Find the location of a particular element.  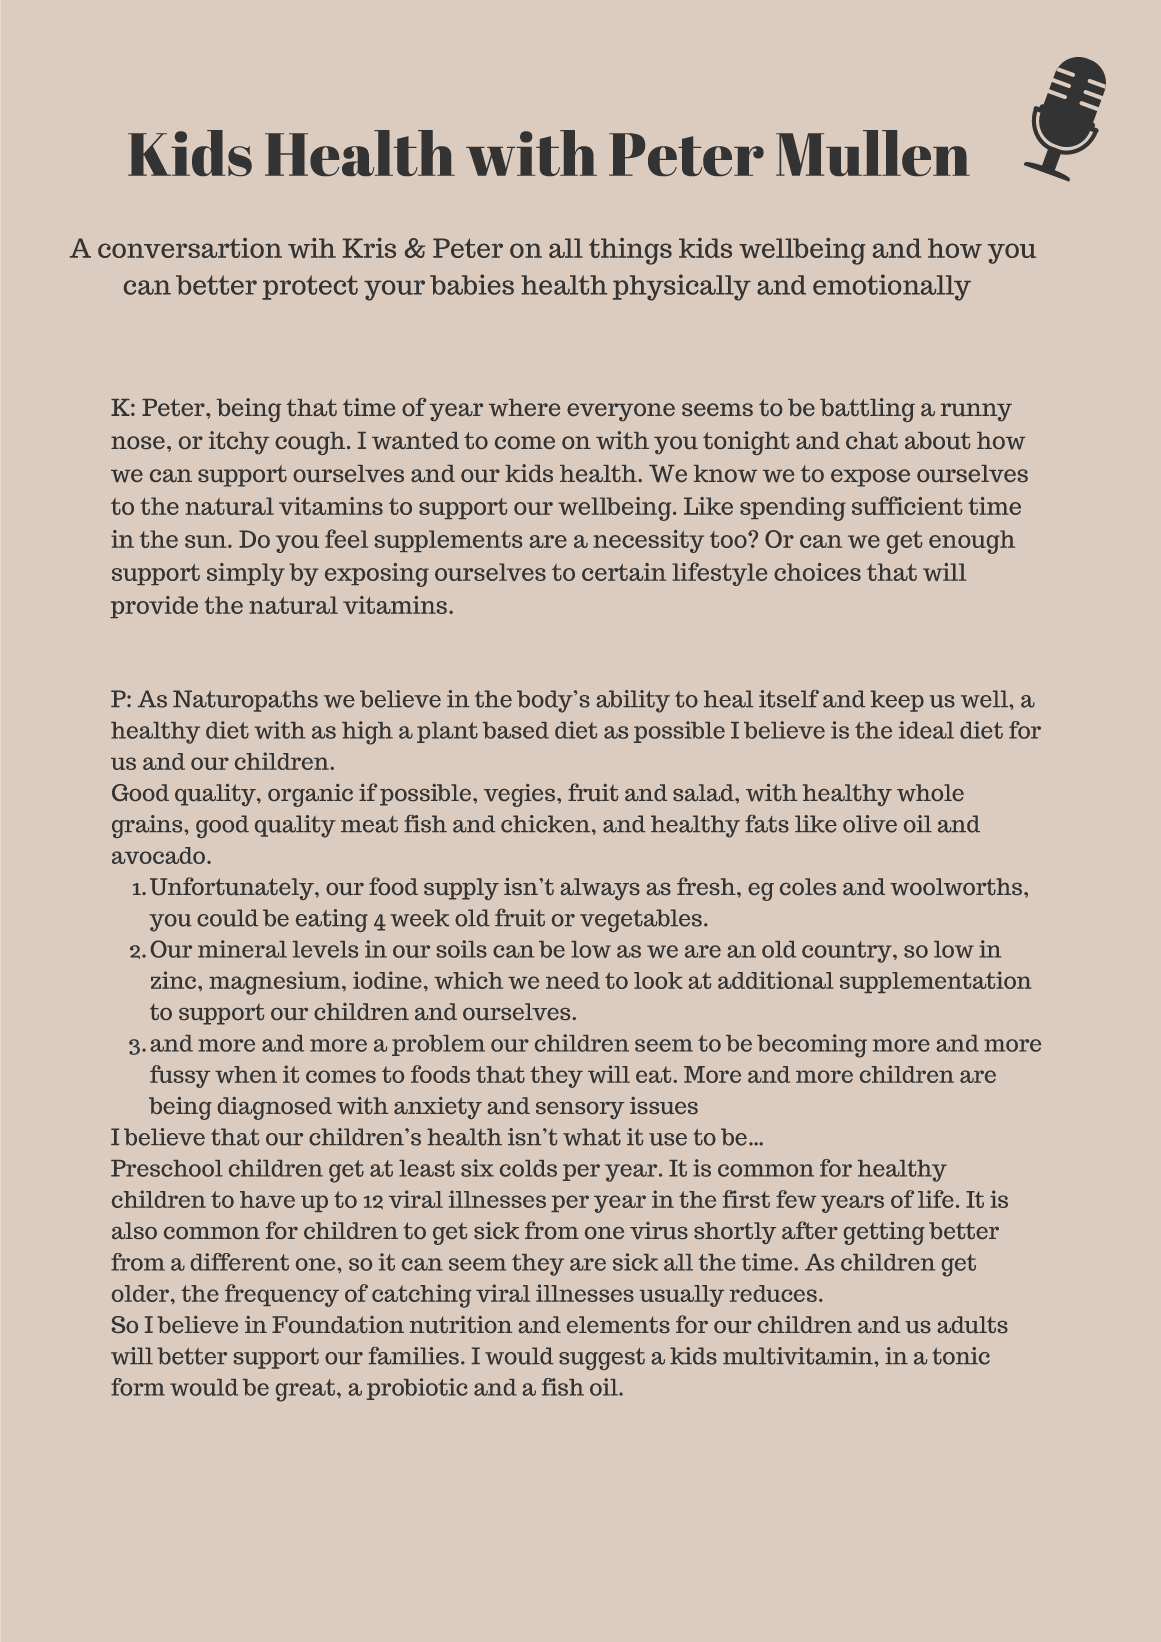

Mullen is located at coordinates (873, 153).
